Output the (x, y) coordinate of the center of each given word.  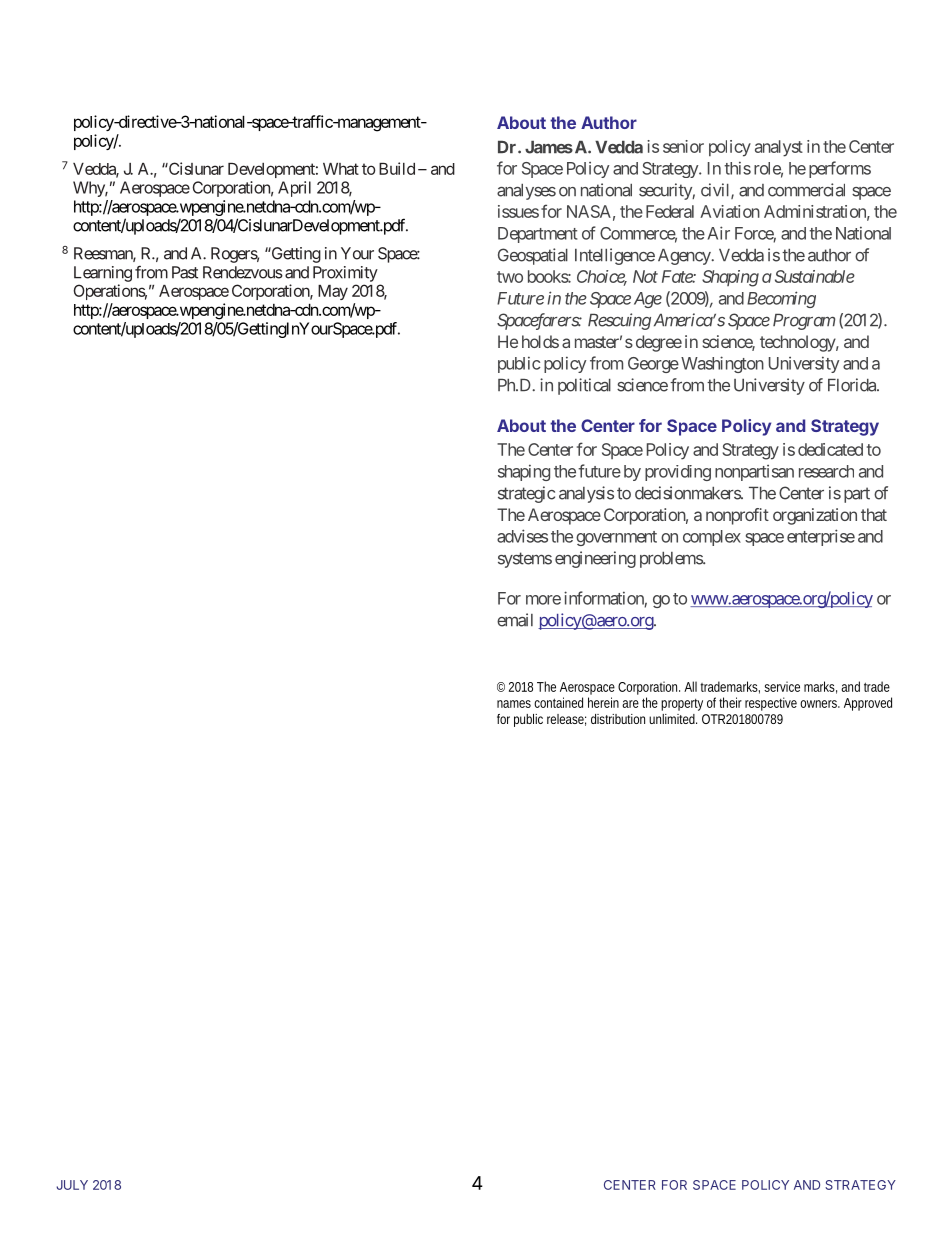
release (566, 720)
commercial (806, 190)
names (514, 704)
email (515, 620)
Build (397, 168)
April (294, 189)
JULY (72, 1185)
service (782, 686)
